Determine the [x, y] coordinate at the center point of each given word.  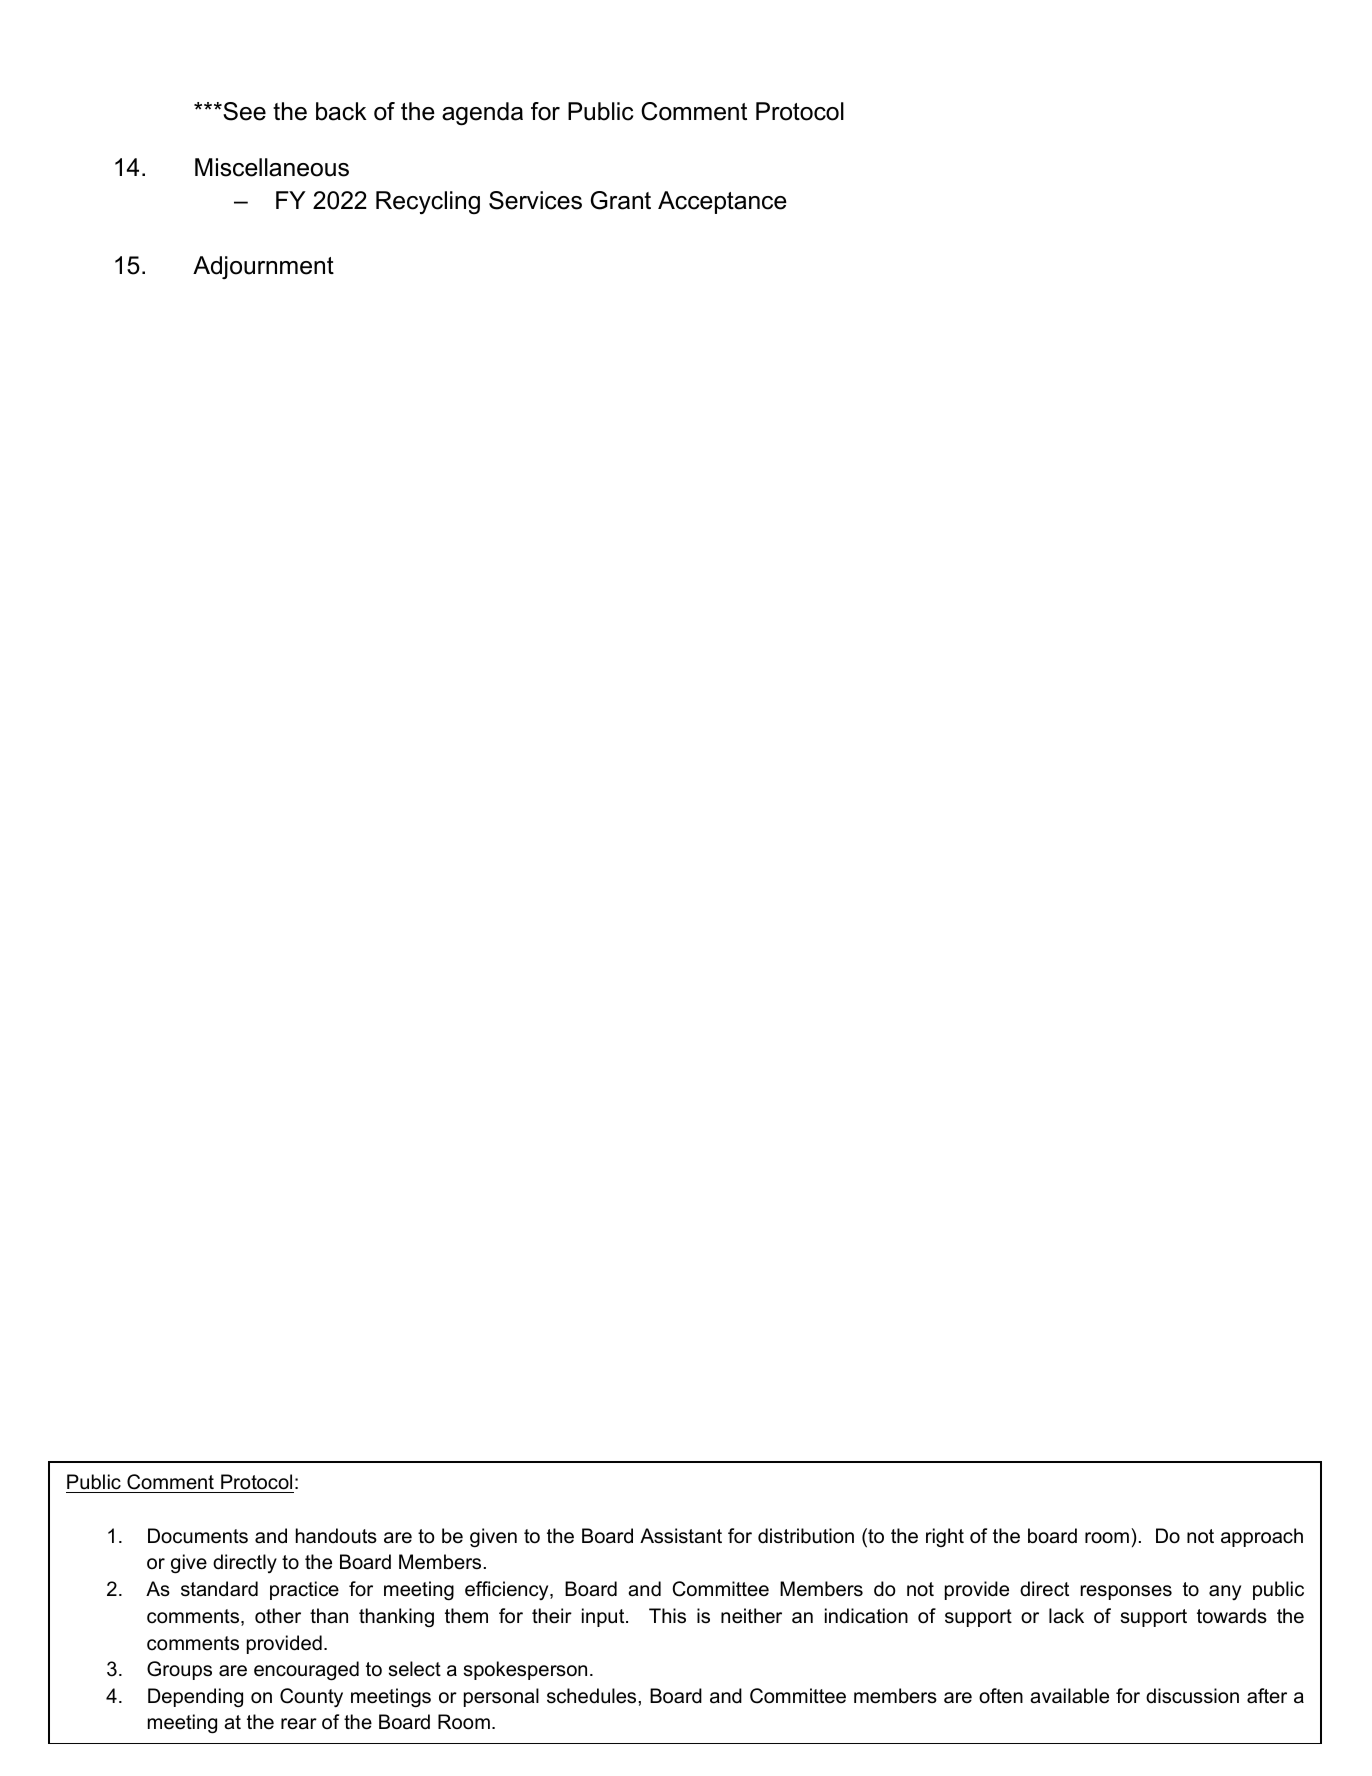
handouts [336, 1536]
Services [535, 200]
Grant [621, 200]
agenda [482, 114]
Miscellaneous [272, 167]
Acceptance [722, 202]
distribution [806, 1536]
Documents [198, 1536]
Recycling [428, 202]
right [945, 1537]
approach [1262, 1537]
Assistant [681, 1536]
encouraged [306, 1671]
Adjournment [263, 267]
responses [1126, 1592]
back [341, 111]
